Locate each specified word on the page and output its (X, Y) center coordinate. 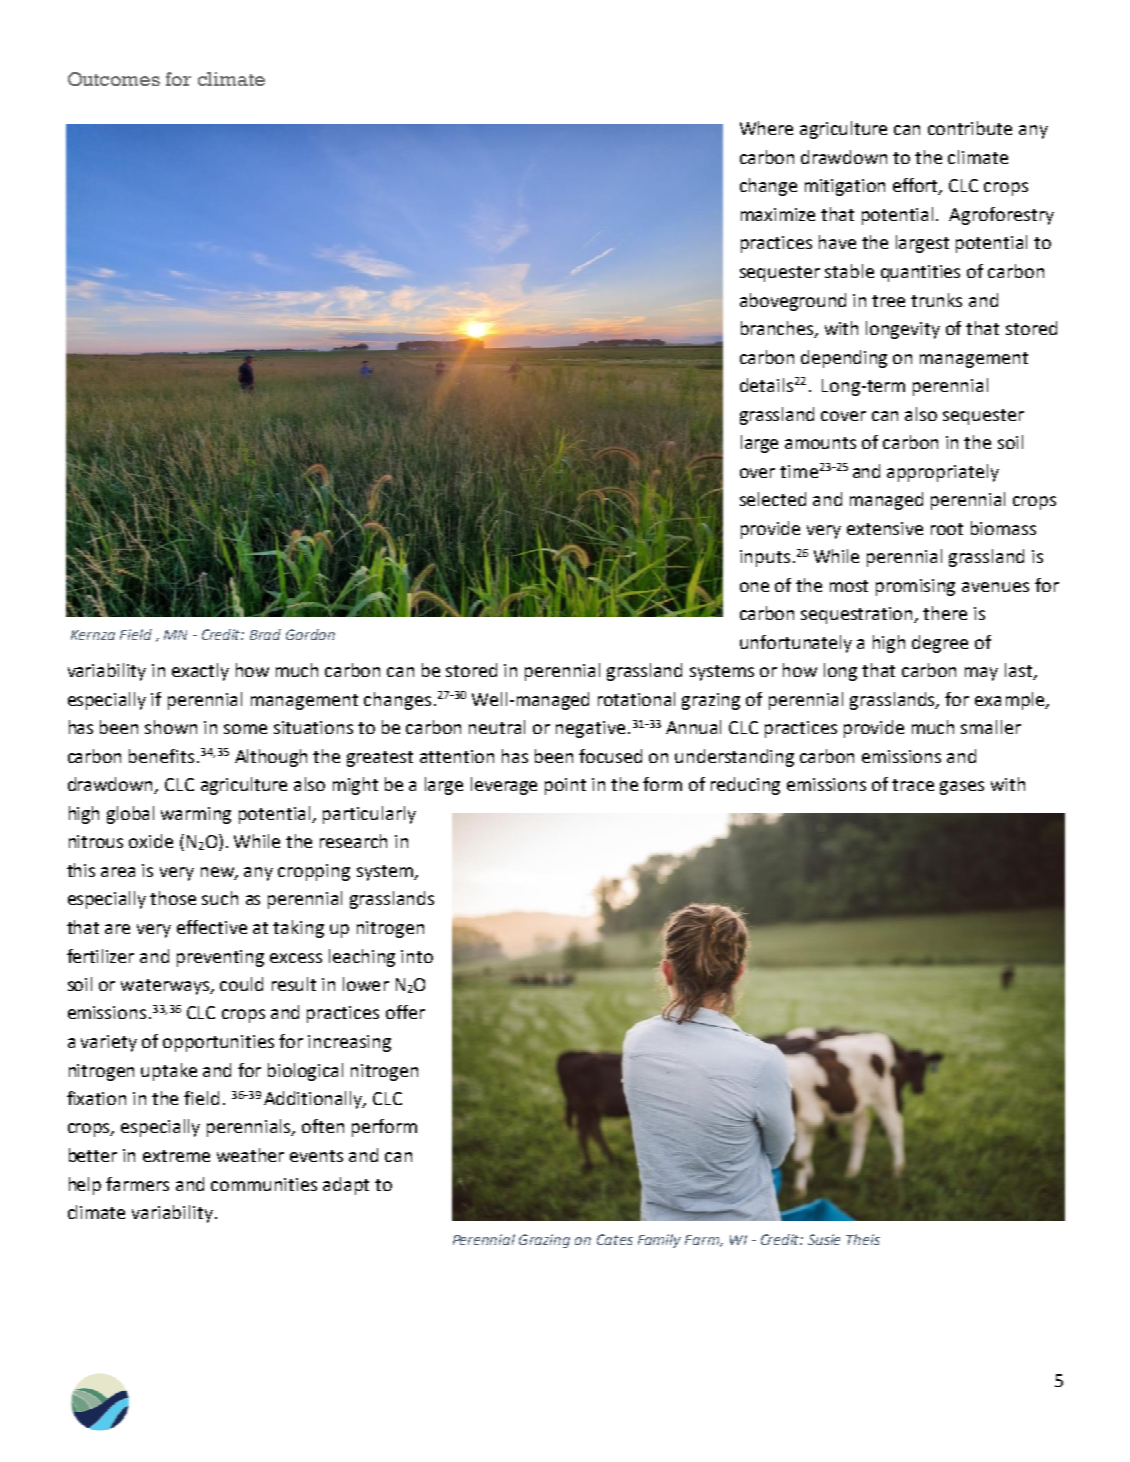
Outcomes (114, 79)
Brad (265, 634)
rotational (636, 699)
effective (212, 927)
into (417, 956)
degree (940, 644)
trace (913, 785)
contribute (970, 128)
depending (844, 359)
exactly (200, 672)
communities (264, 1184)
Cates (615, 1239)
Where (766, 128)
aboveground (793, 302)
